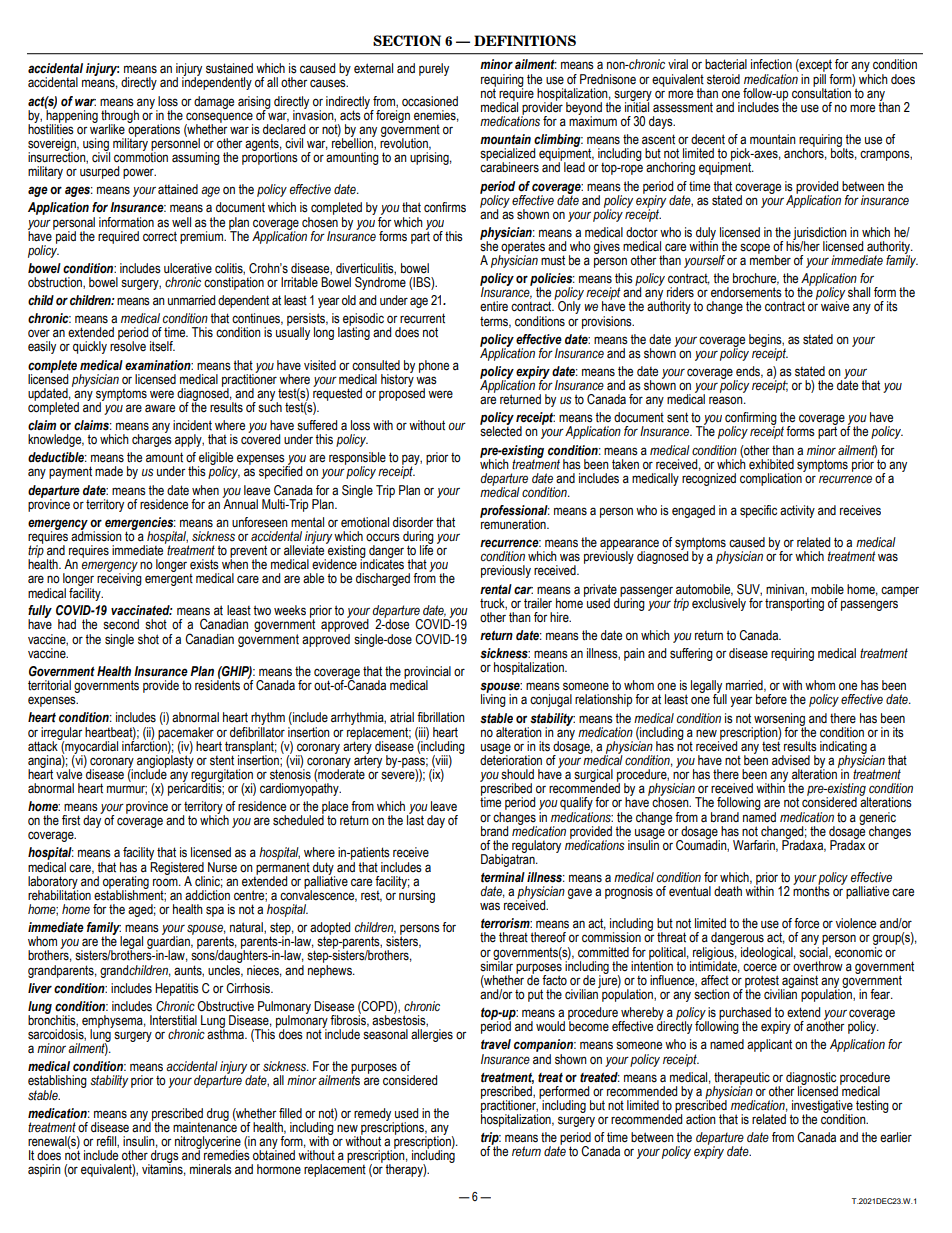 The height and width of the screenshot is (1233, 952). Describe the element at coordinates (374, 1115) in the screenshot. I see `remedy` at that location.
